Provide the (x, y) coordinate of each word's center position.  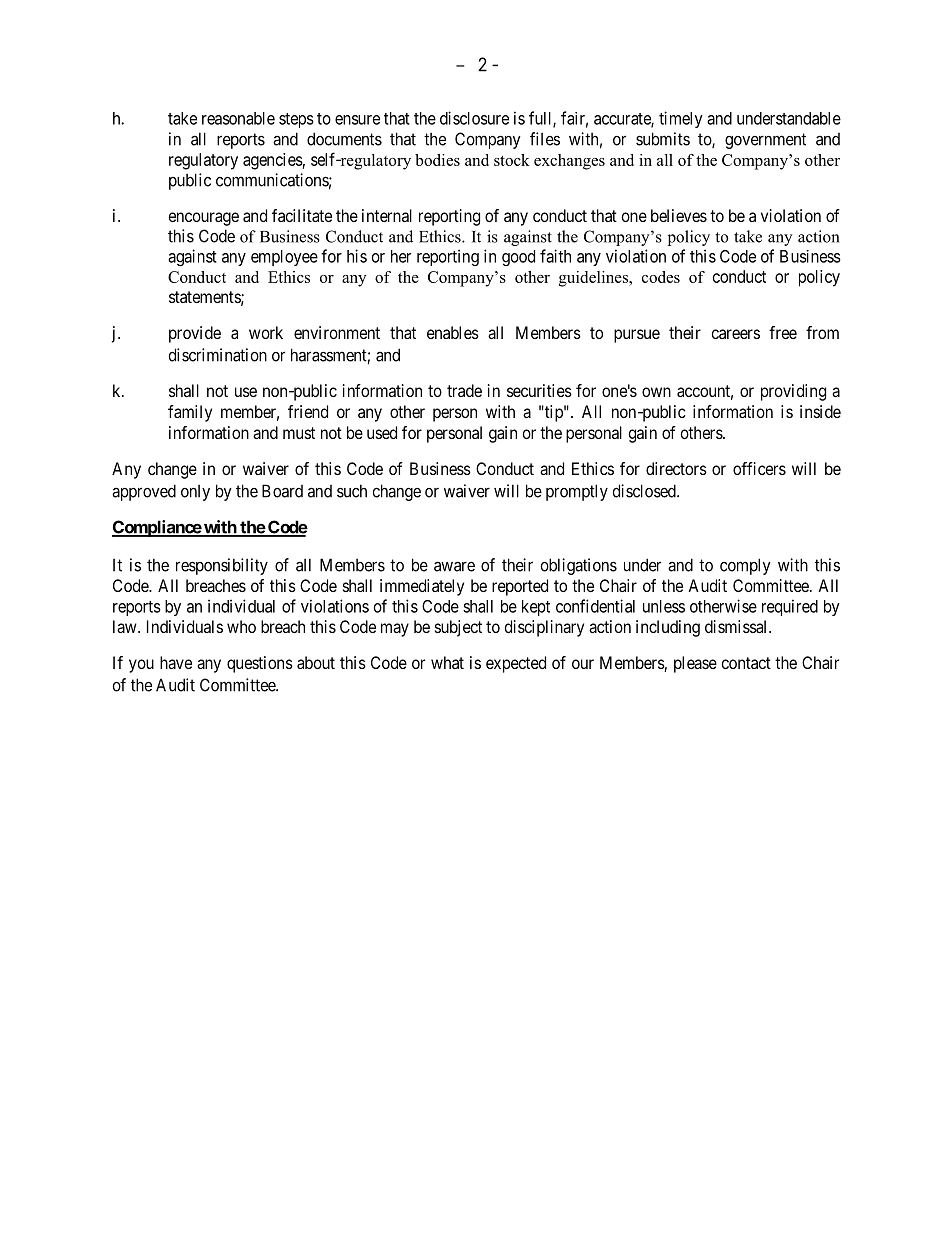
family (190, 413)
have (176, 662)
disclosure (474, 118)
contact (746, 663)
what (447, 662)
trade (464, 390)
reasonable (238, 118)
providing (793, 392)
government (765, 141)
